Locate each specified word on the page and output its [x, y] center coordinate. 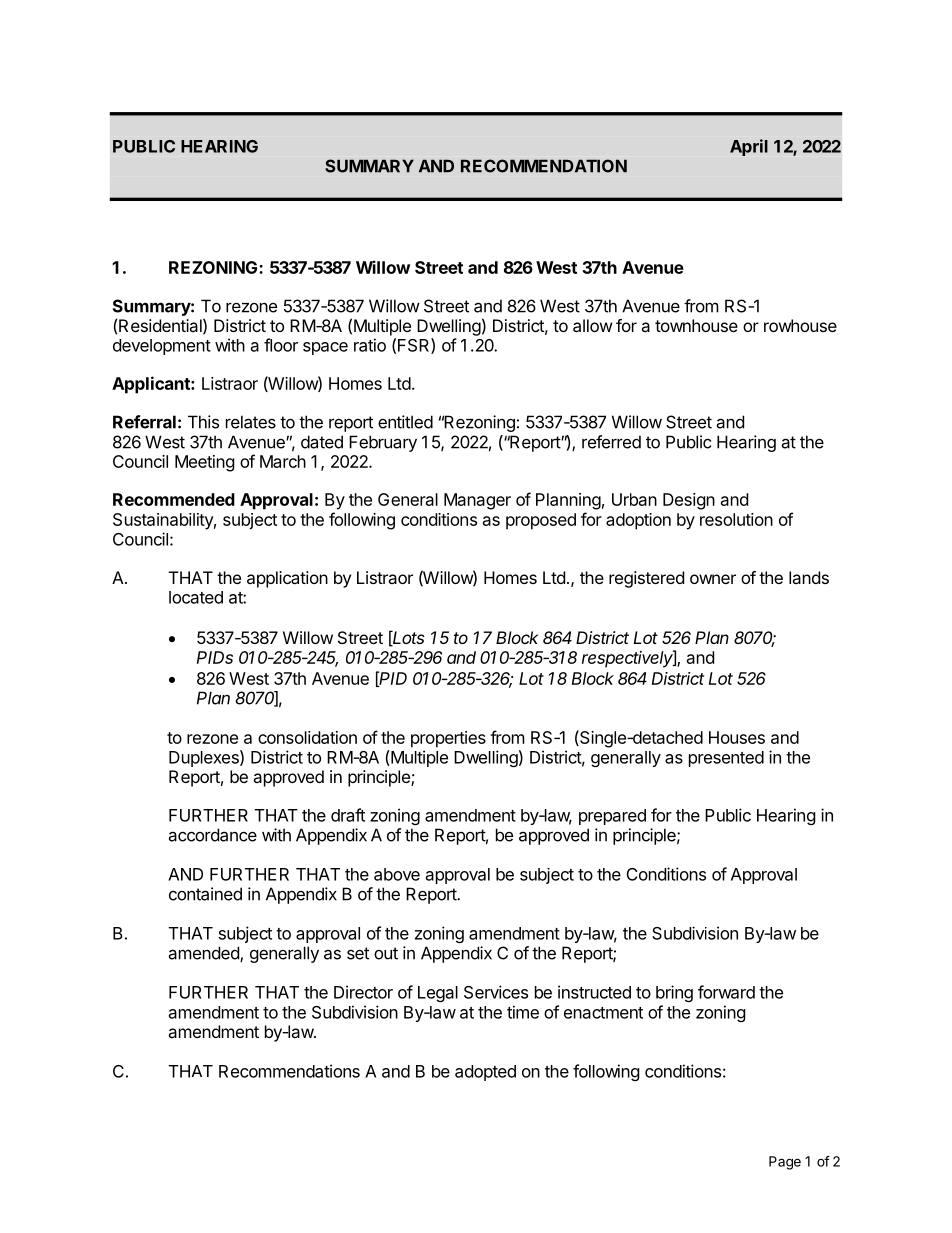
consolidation [307, 737]
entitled [405, 422]
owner [713, 579]
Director [363, 992]
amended [204, 954]
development [162, 347]
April [749, 147]
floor [281, 345]
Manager [477, 501]
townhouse [696, 325]
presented [726, 759]
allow [593, 325]
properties [448, 739]
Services [496, 992]
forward [726, 992]
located [196, 597]
